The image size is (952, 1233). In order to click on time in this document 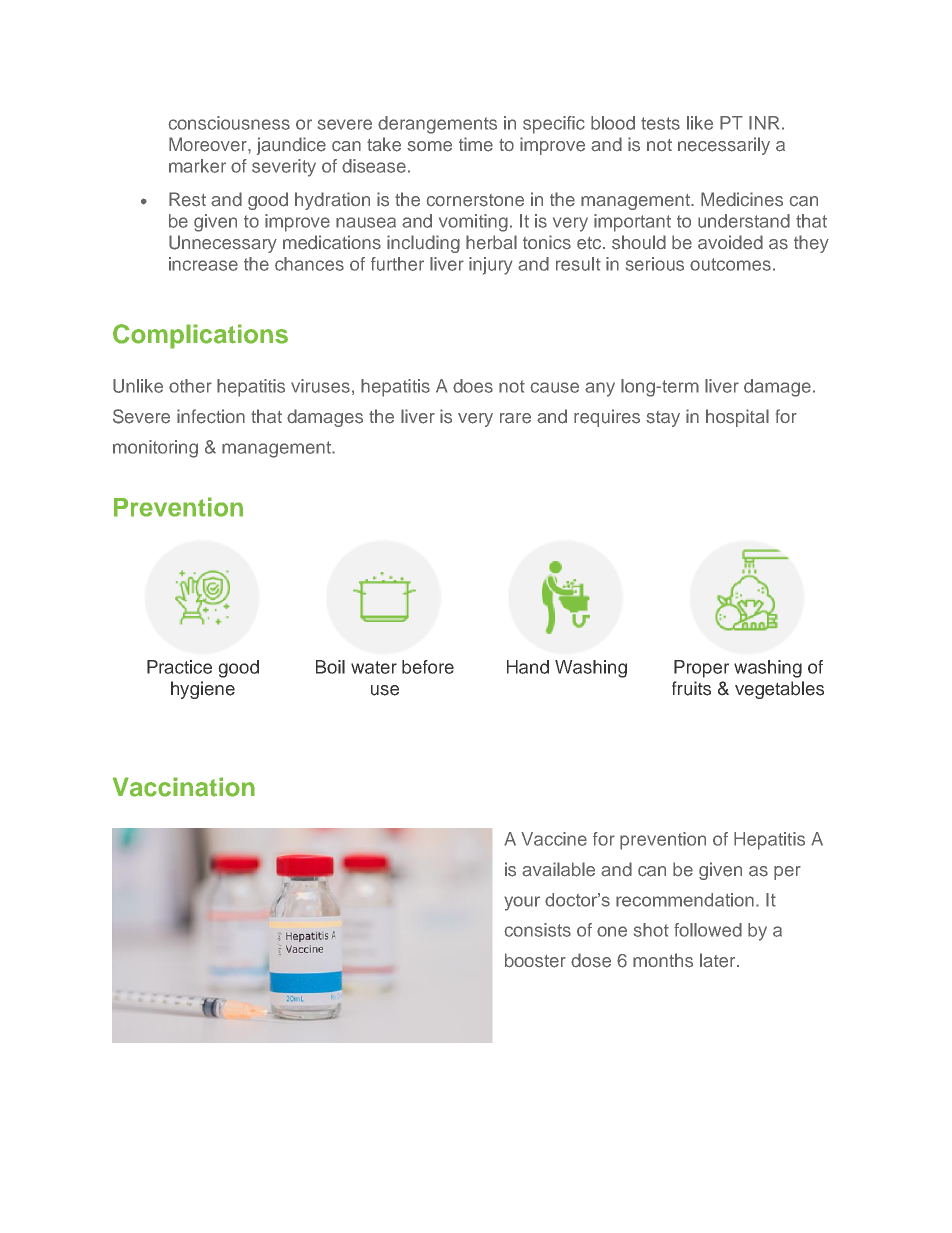, I will do `click(476, 144)`.
